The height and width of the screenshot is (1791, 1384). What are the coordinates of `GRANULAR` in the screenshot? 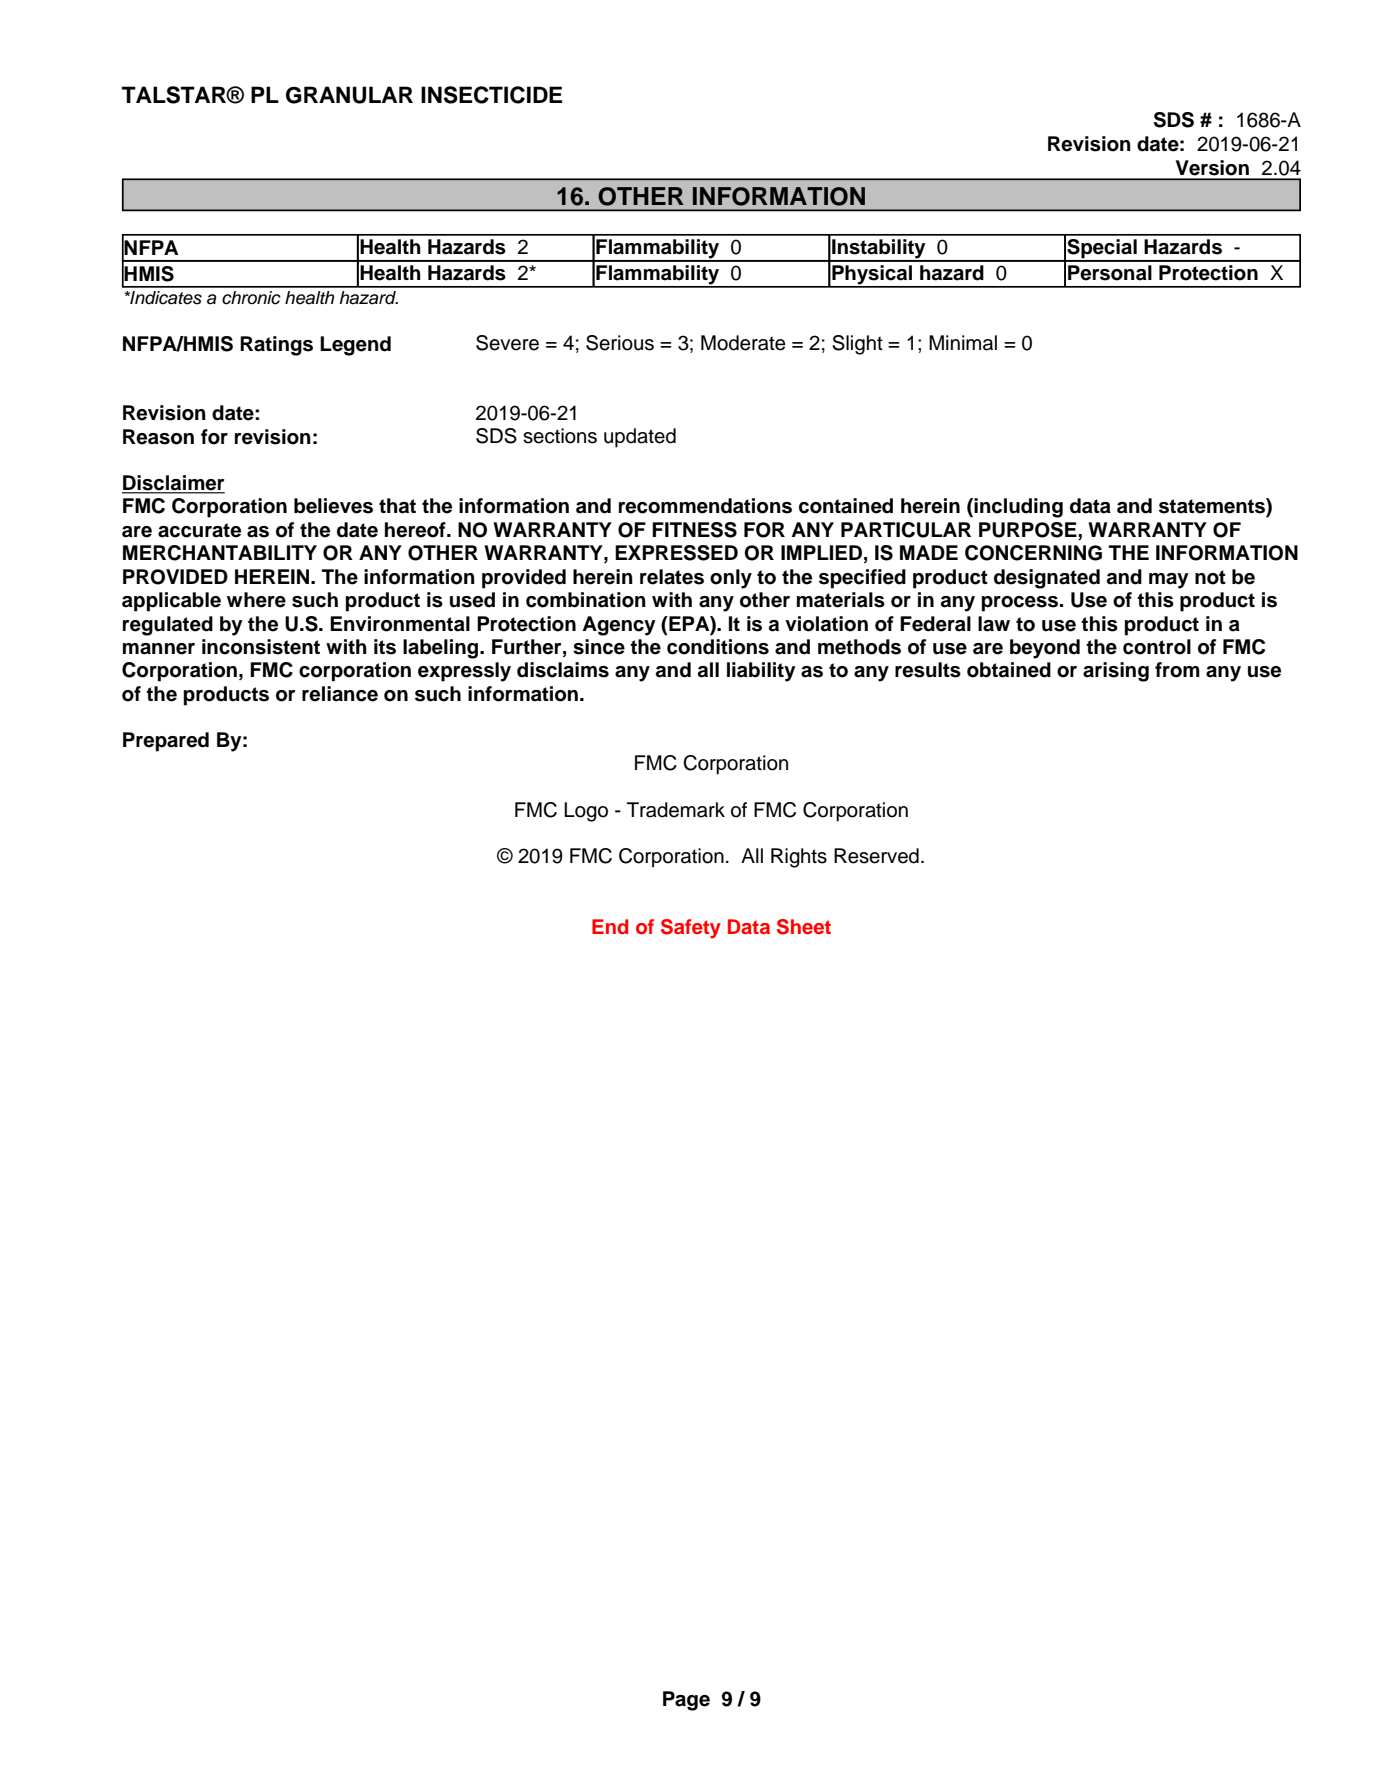 It's located at (349, 95).
